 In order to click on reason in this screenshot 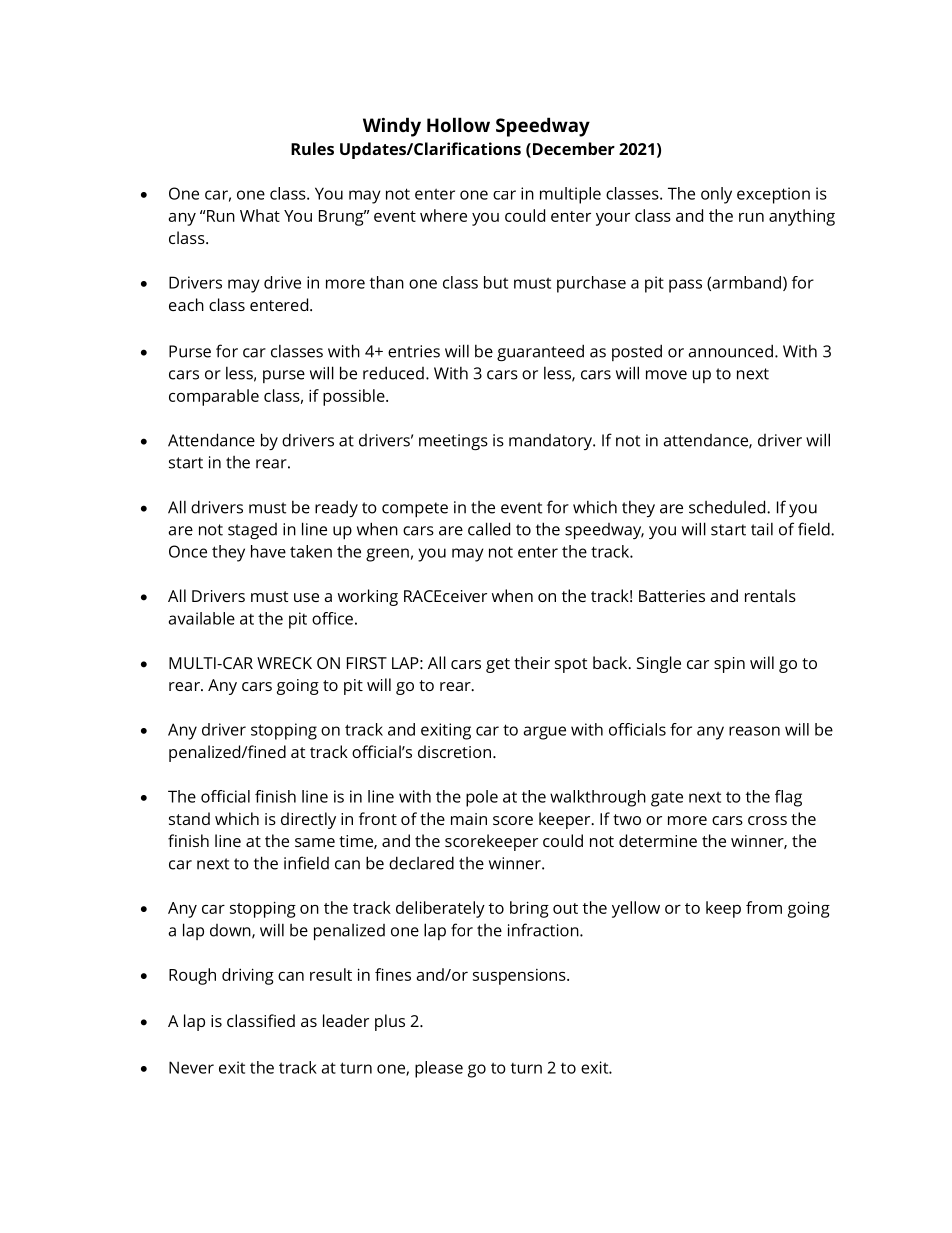, I will do `click(754, 731)`.
